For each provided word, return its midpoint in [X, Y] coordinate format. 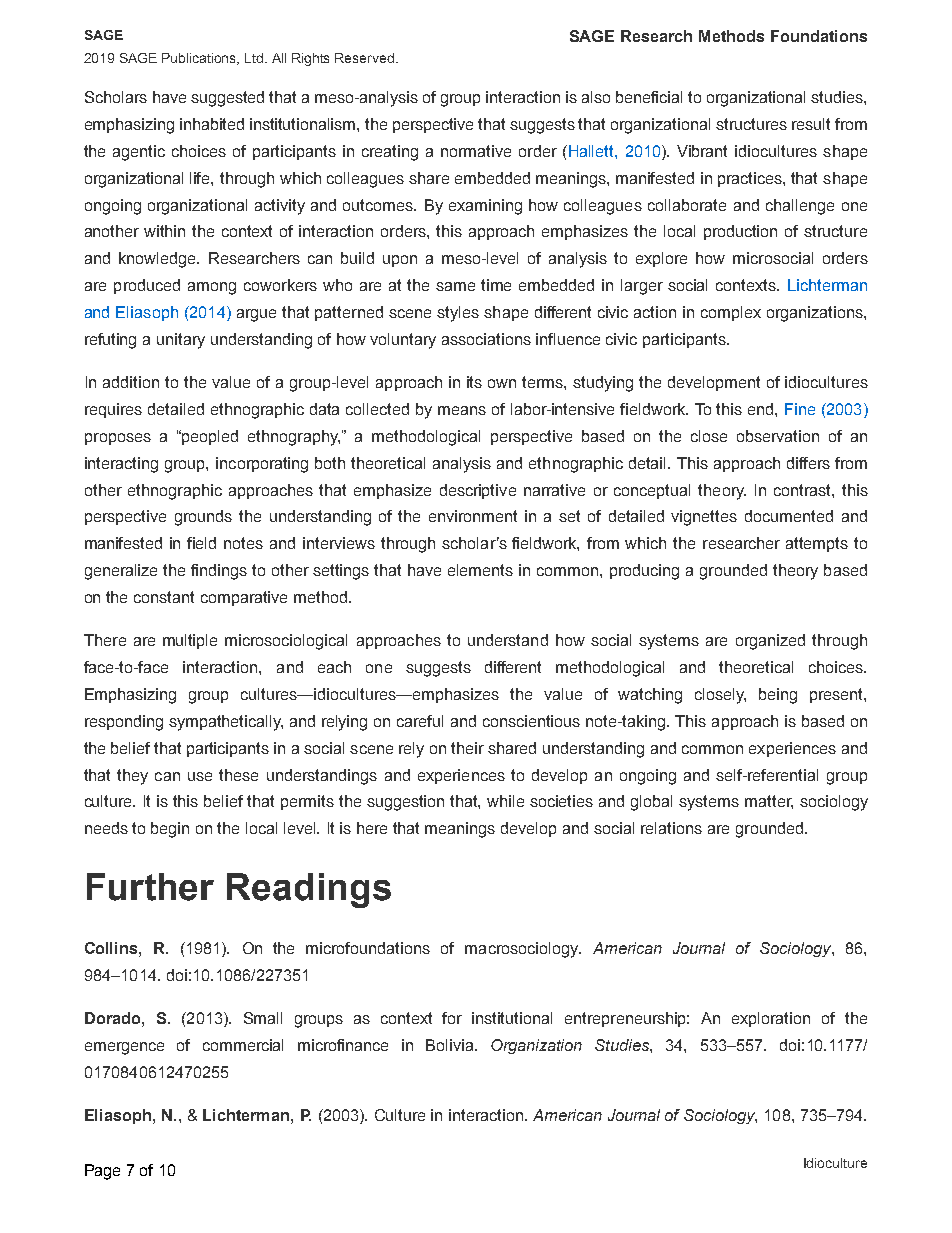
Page [102, 1172]
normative [476, 151]
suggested [227, 99]
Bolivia [451, 1045]
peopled [209, 437]
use [200, 776]
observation [778, 436]
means [462, 410]
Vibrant [702, 151]
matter [769, 802]
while [505, 801]
